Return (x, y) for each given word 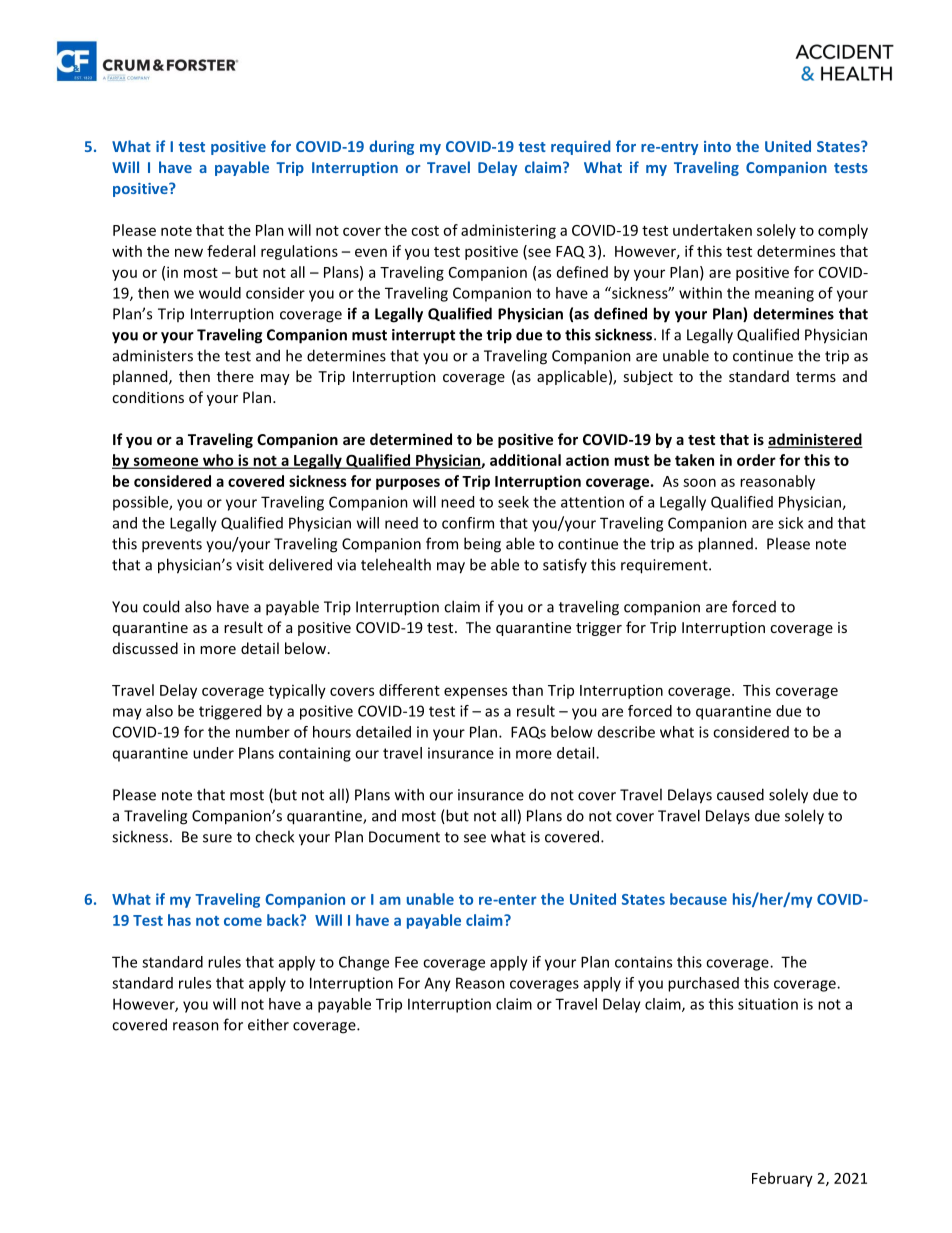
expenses (475, 693)
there (235, 376)
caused (740, 794)
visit (250, 565)
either (268, 1024)
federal (231, 251)
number (263, 732)
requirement (665, 566)
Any (437, 984)
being (482, 545)
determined (411, 439)
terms (816, 377)
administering (508, 231)
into (717, 146)
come (243, 921)
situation (768, 1004)
